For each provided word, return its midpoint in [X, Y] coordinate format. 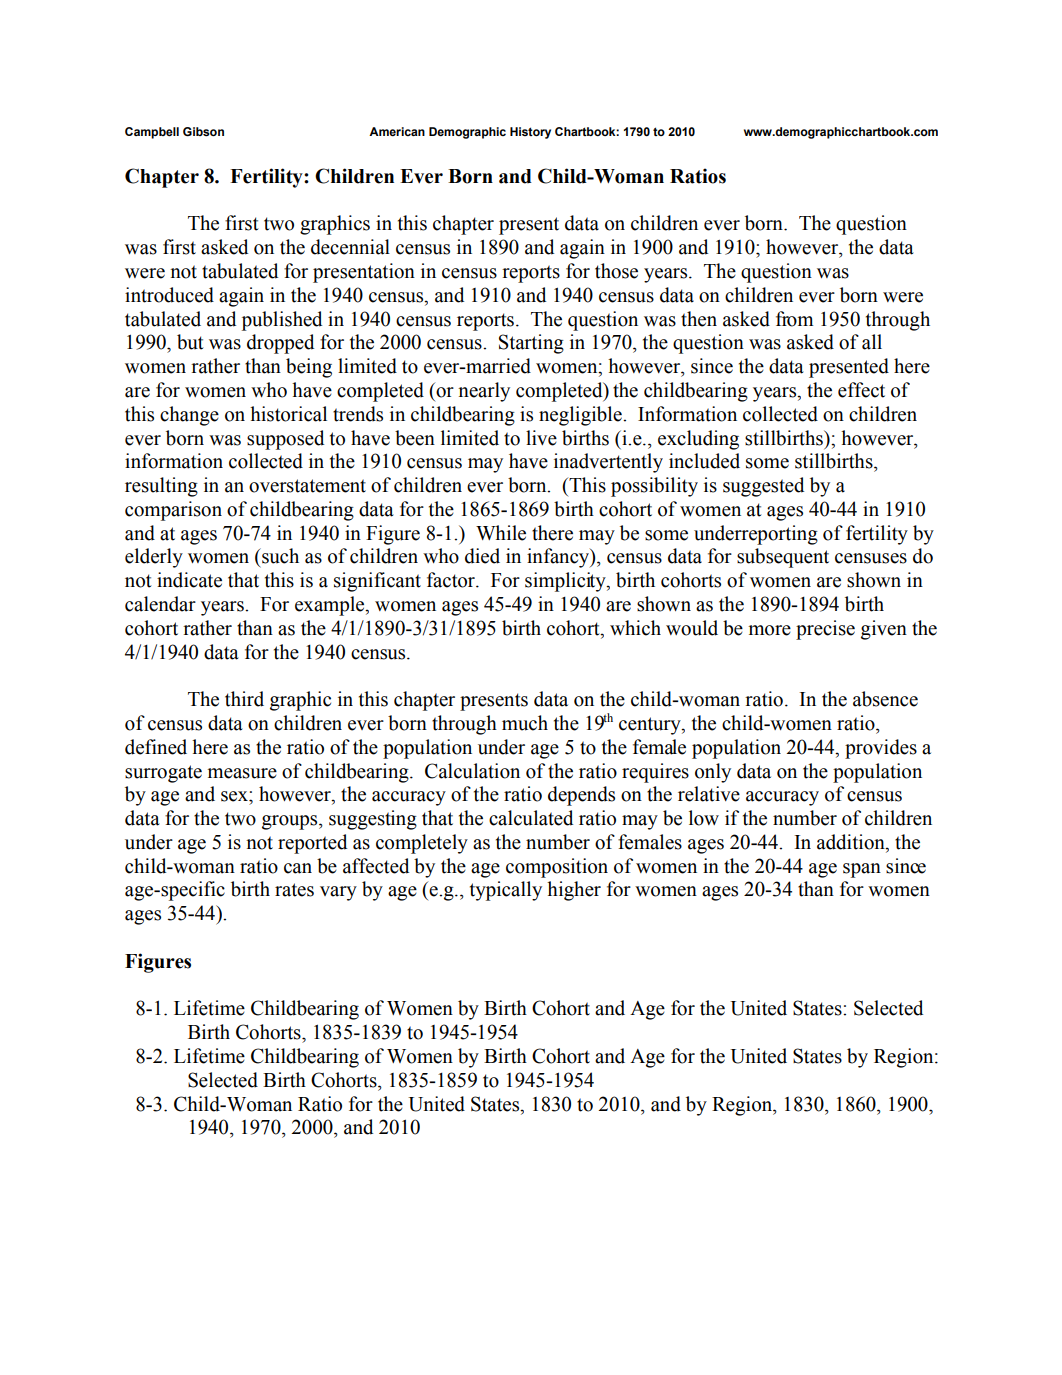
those [616, 271]
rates [294, 890]
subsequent [783, 558]
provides [881, 749]
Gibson [203, 132]
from [794, 319]
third [244, 699]
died [482, 556]
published [282, 321]
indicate [189, 580]
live [541, 438]
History [530, 133]
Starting [531, 344]
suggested [763, 487]
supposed [285, 440]
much [525, 723]
